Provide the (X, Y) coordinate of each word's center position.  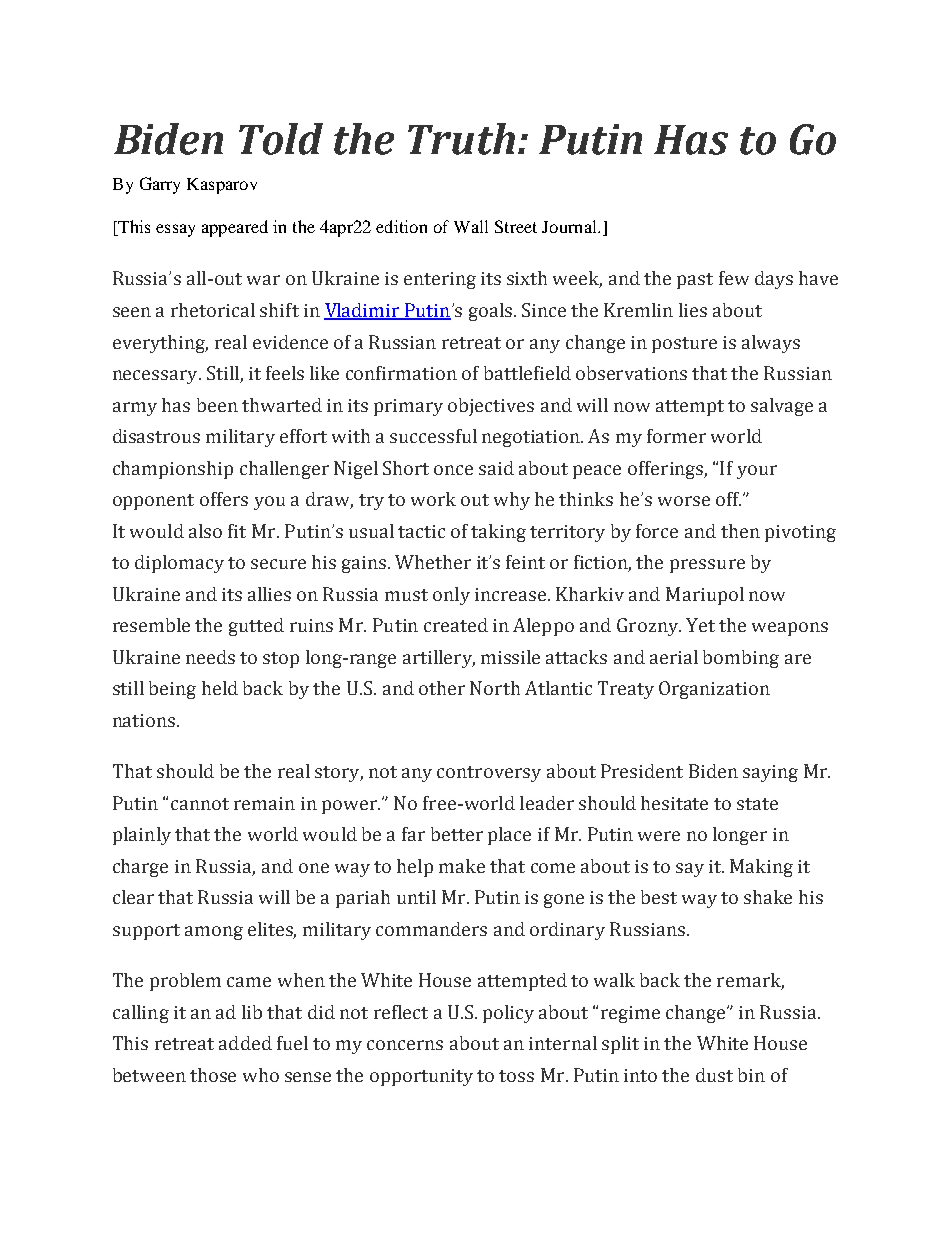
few (734, 278)
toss (516, 1076)
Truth (461, 139)
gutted (256, 627)
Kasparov (222, 186)
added (245, 1043)
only (451, 596)
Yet (700, 625)
